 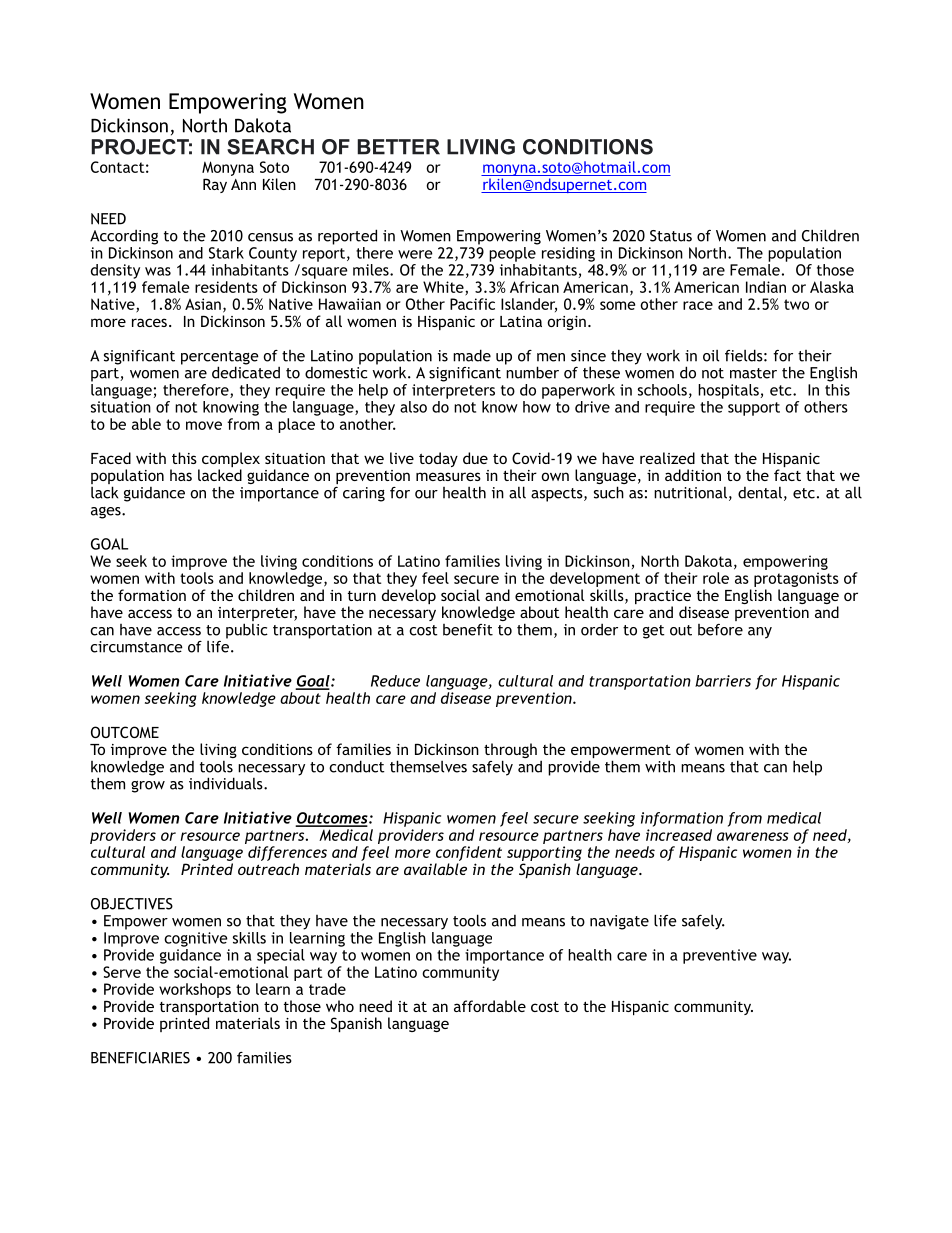 I want to click on BETTER, so click(x=398, y=147).
